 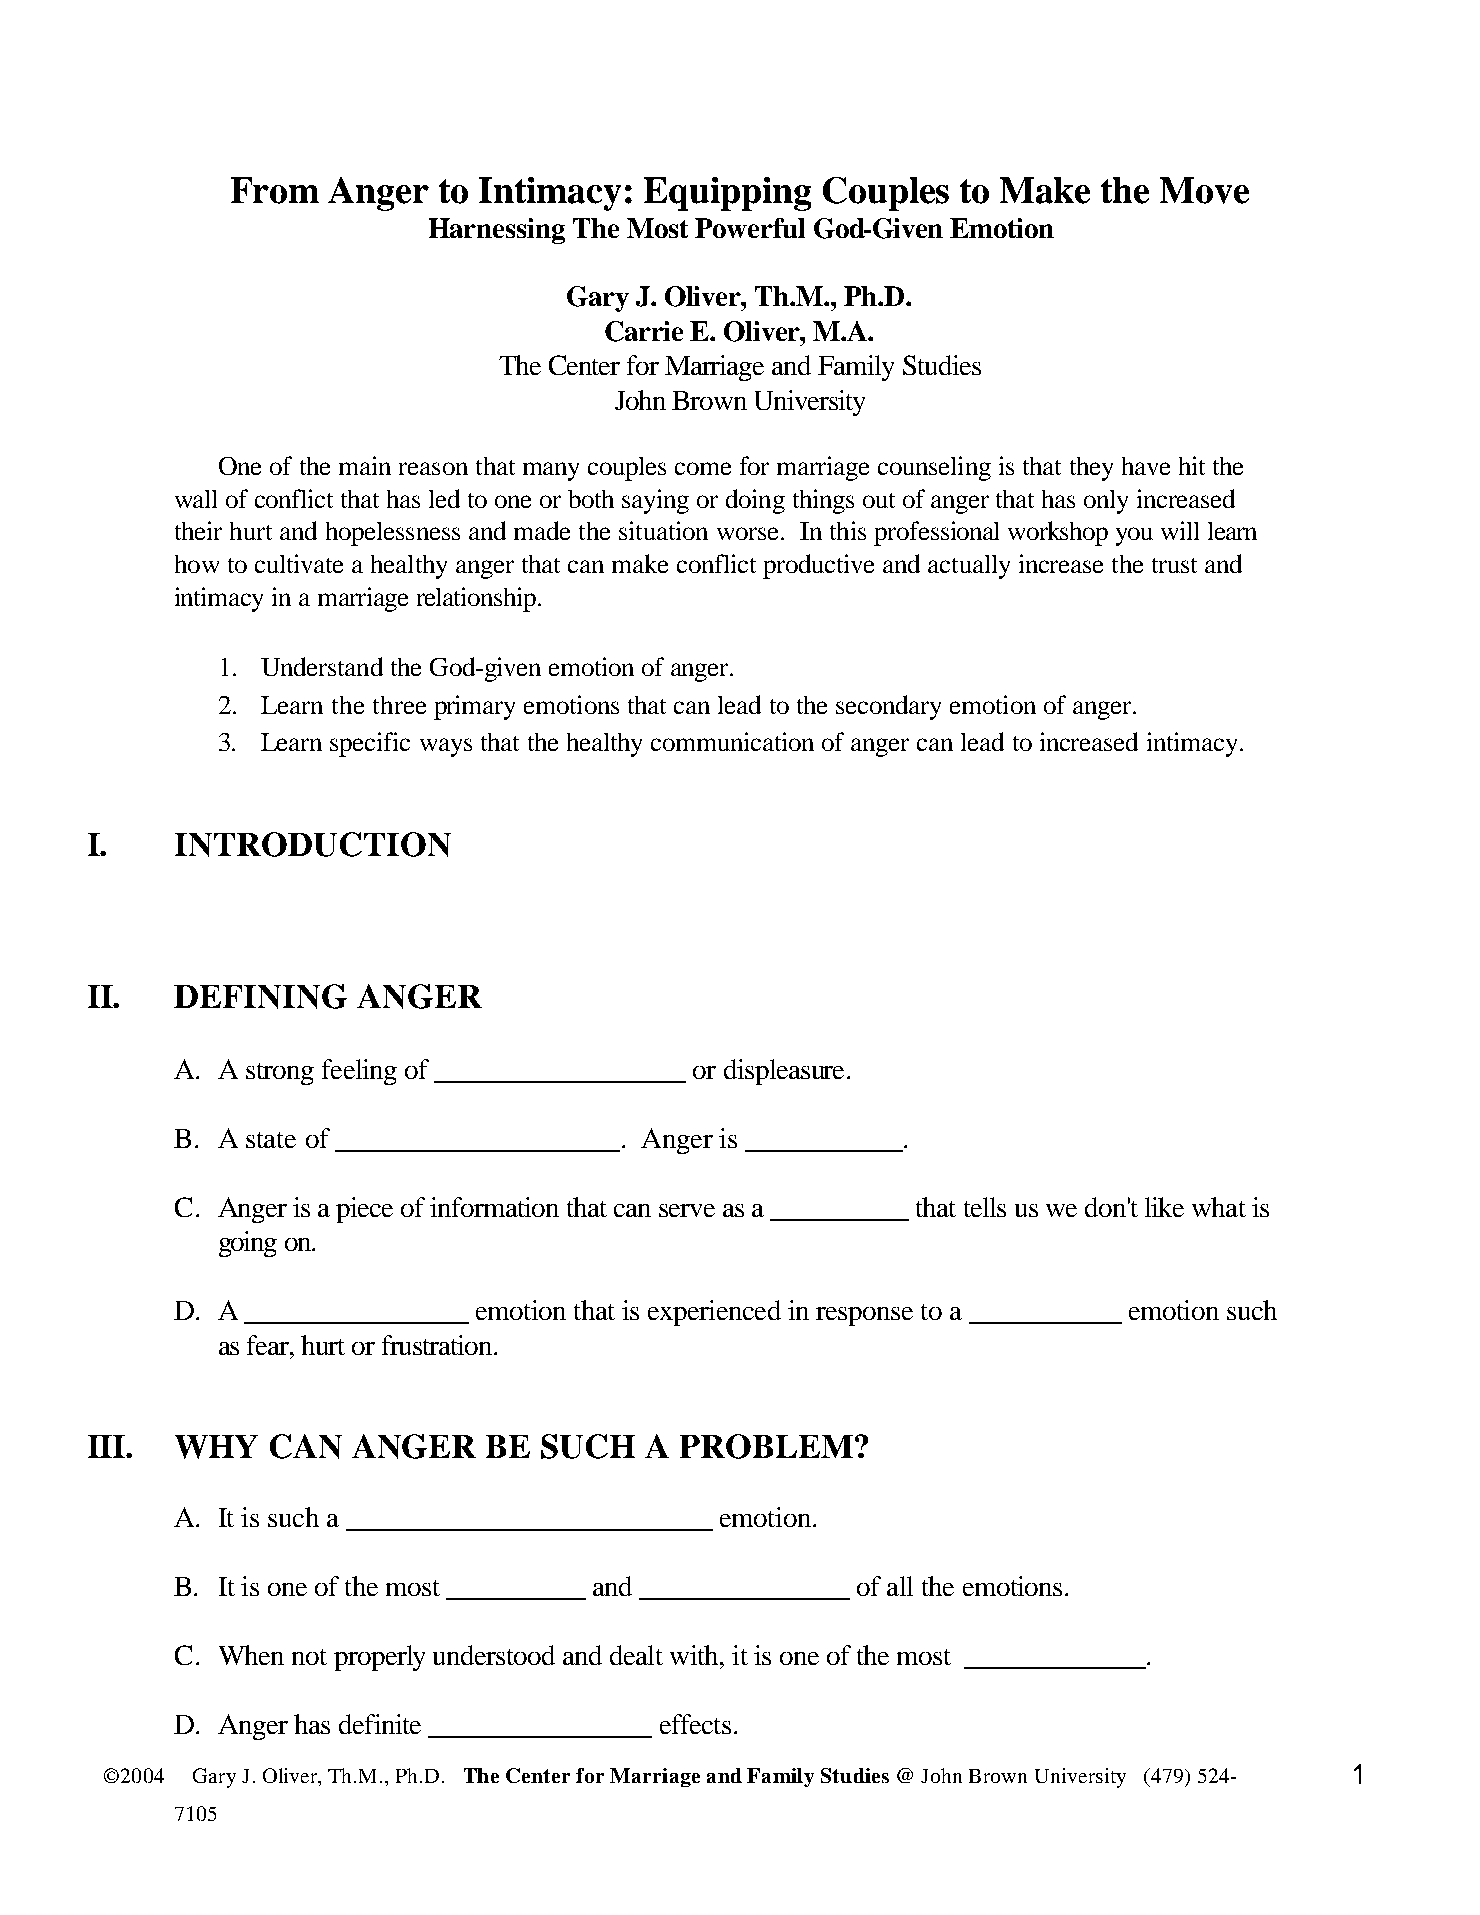 What do you see at coordinates (786, 1072) in the image?
I see `displeasure` at bounding box center [786, 1072].
